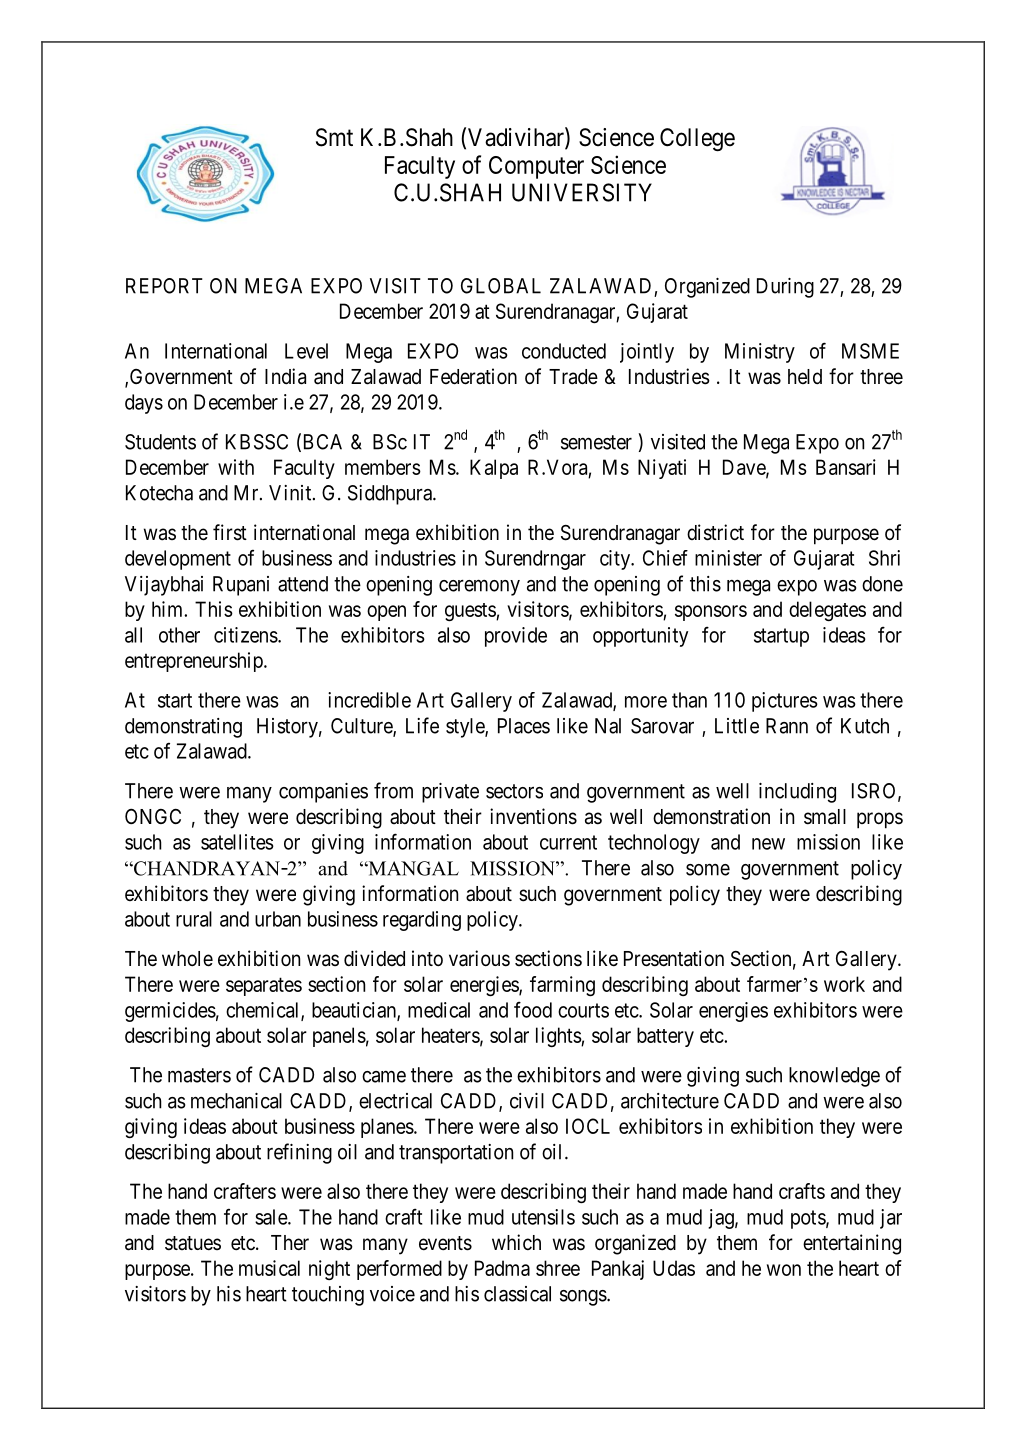 The height and width of the screenshot is (1450, 1026). What do you see at coordinates (536, 167) in the screenshot?
I see `Computer` at bounding box center [536, 167].
